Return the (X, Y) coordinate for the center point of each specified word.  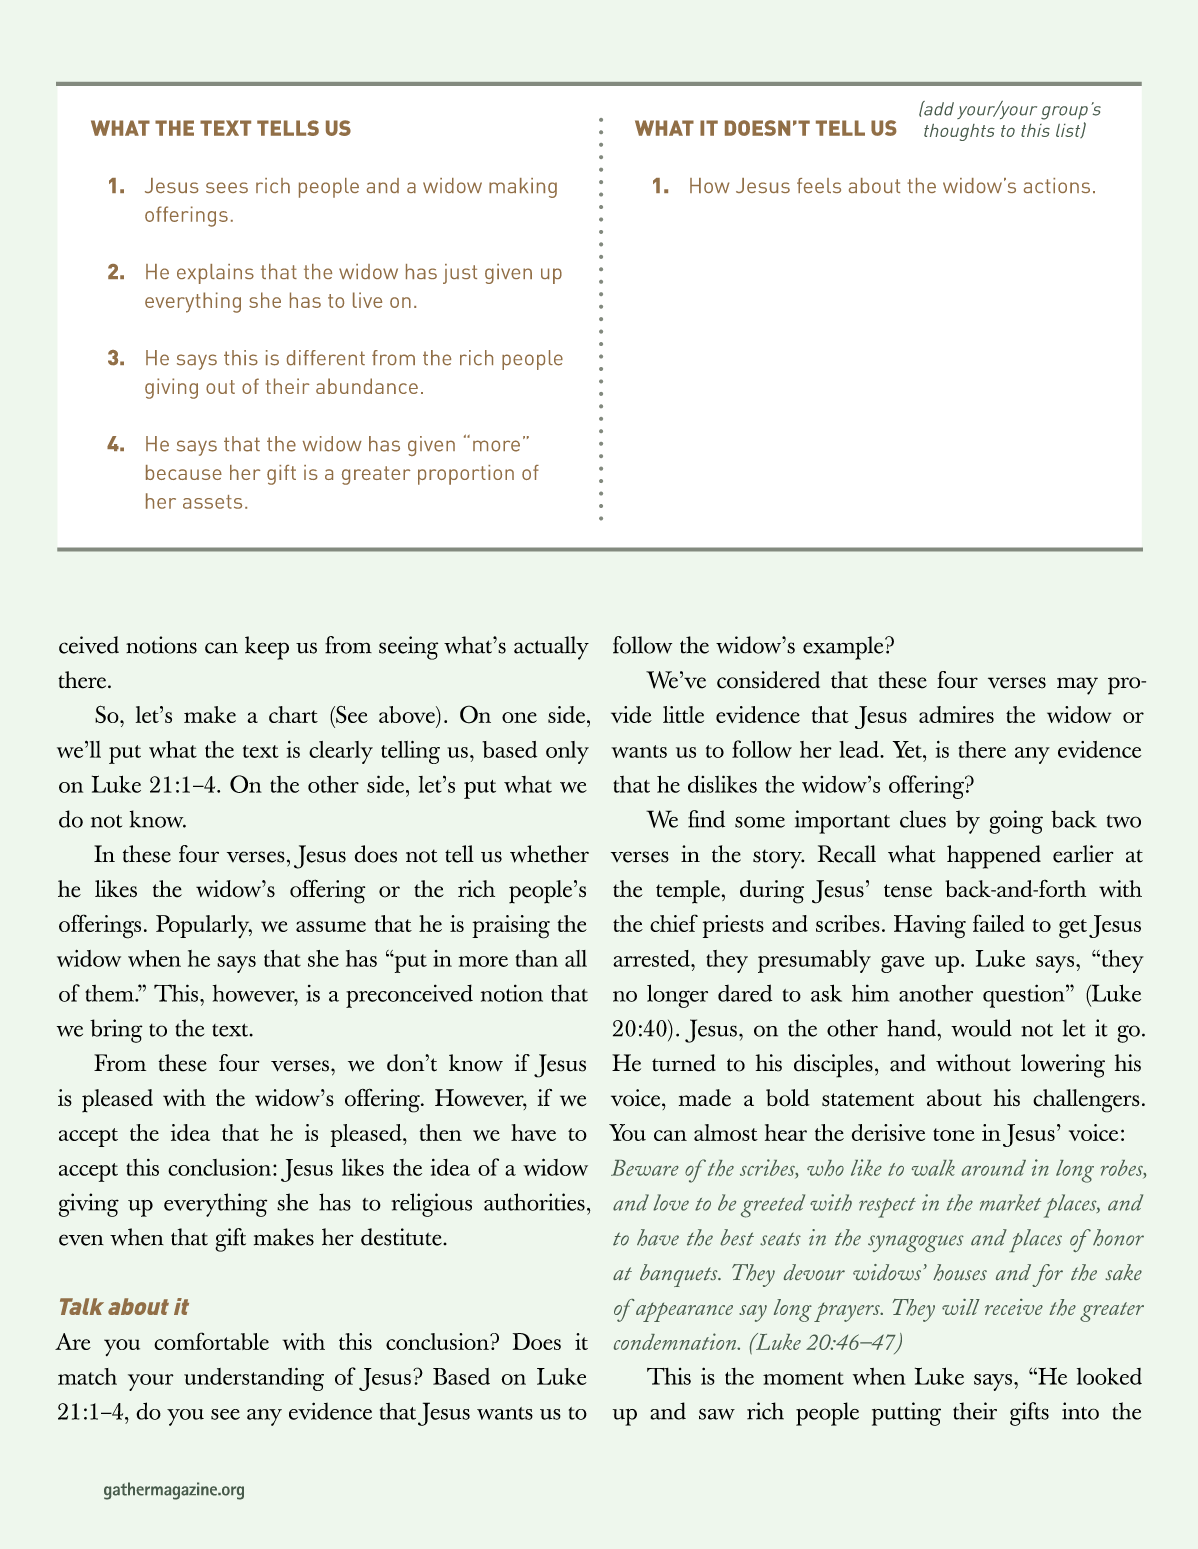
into (1080, 1411)
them (110, 993)
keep (267, 648)
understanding (254, 1379)
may (1077, 686)
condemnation (676, 1341)
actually (551, 648)
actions (1057, 185)
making (523, 188)
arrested (652, 958)
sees (227, 187)
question (1025, 996)
